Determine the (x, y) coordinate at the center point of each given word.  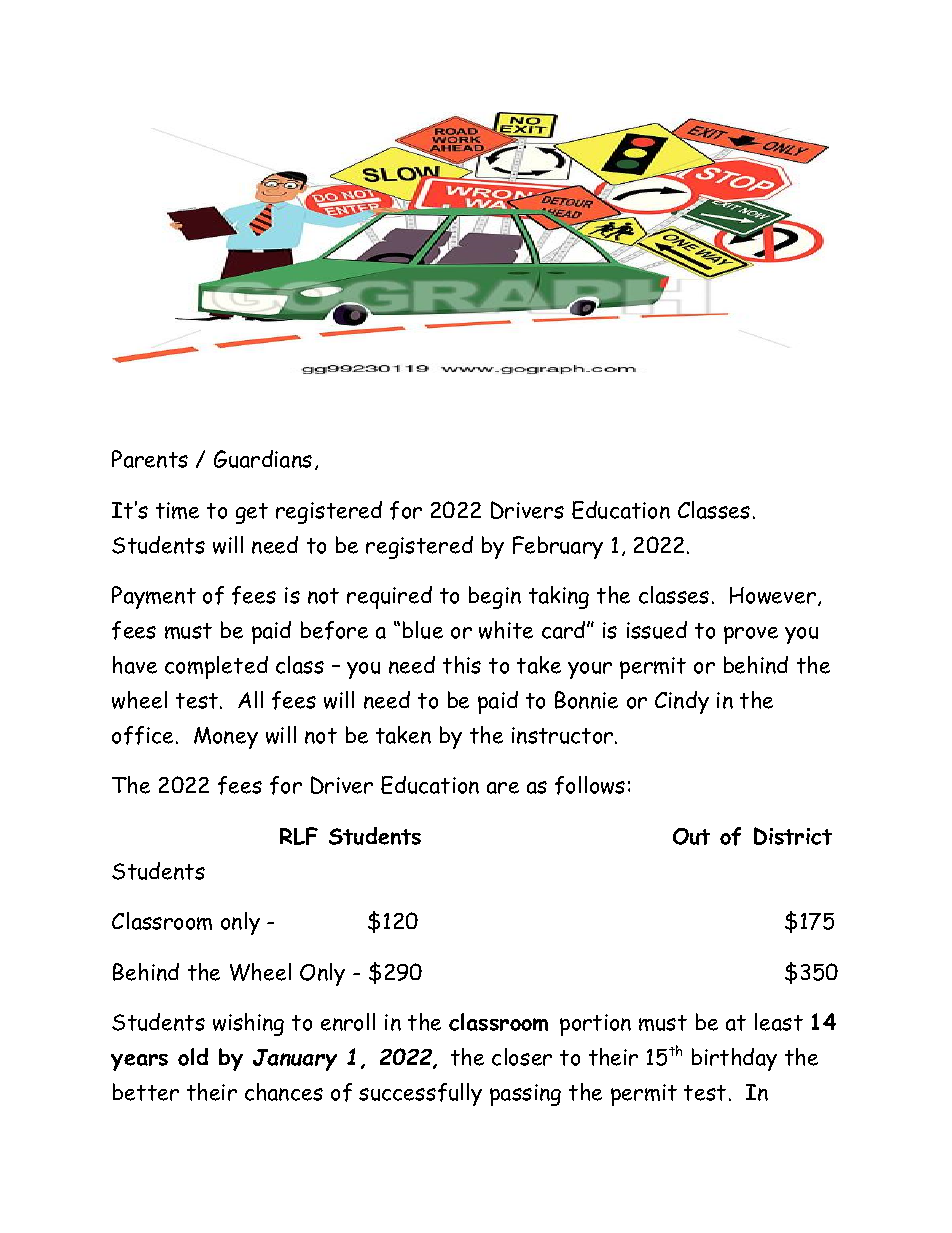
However (774, 596)
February (558, 547)
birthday (734, 1059)
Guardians (263, 459)
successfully (420, 1094)
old (193, 1057)
